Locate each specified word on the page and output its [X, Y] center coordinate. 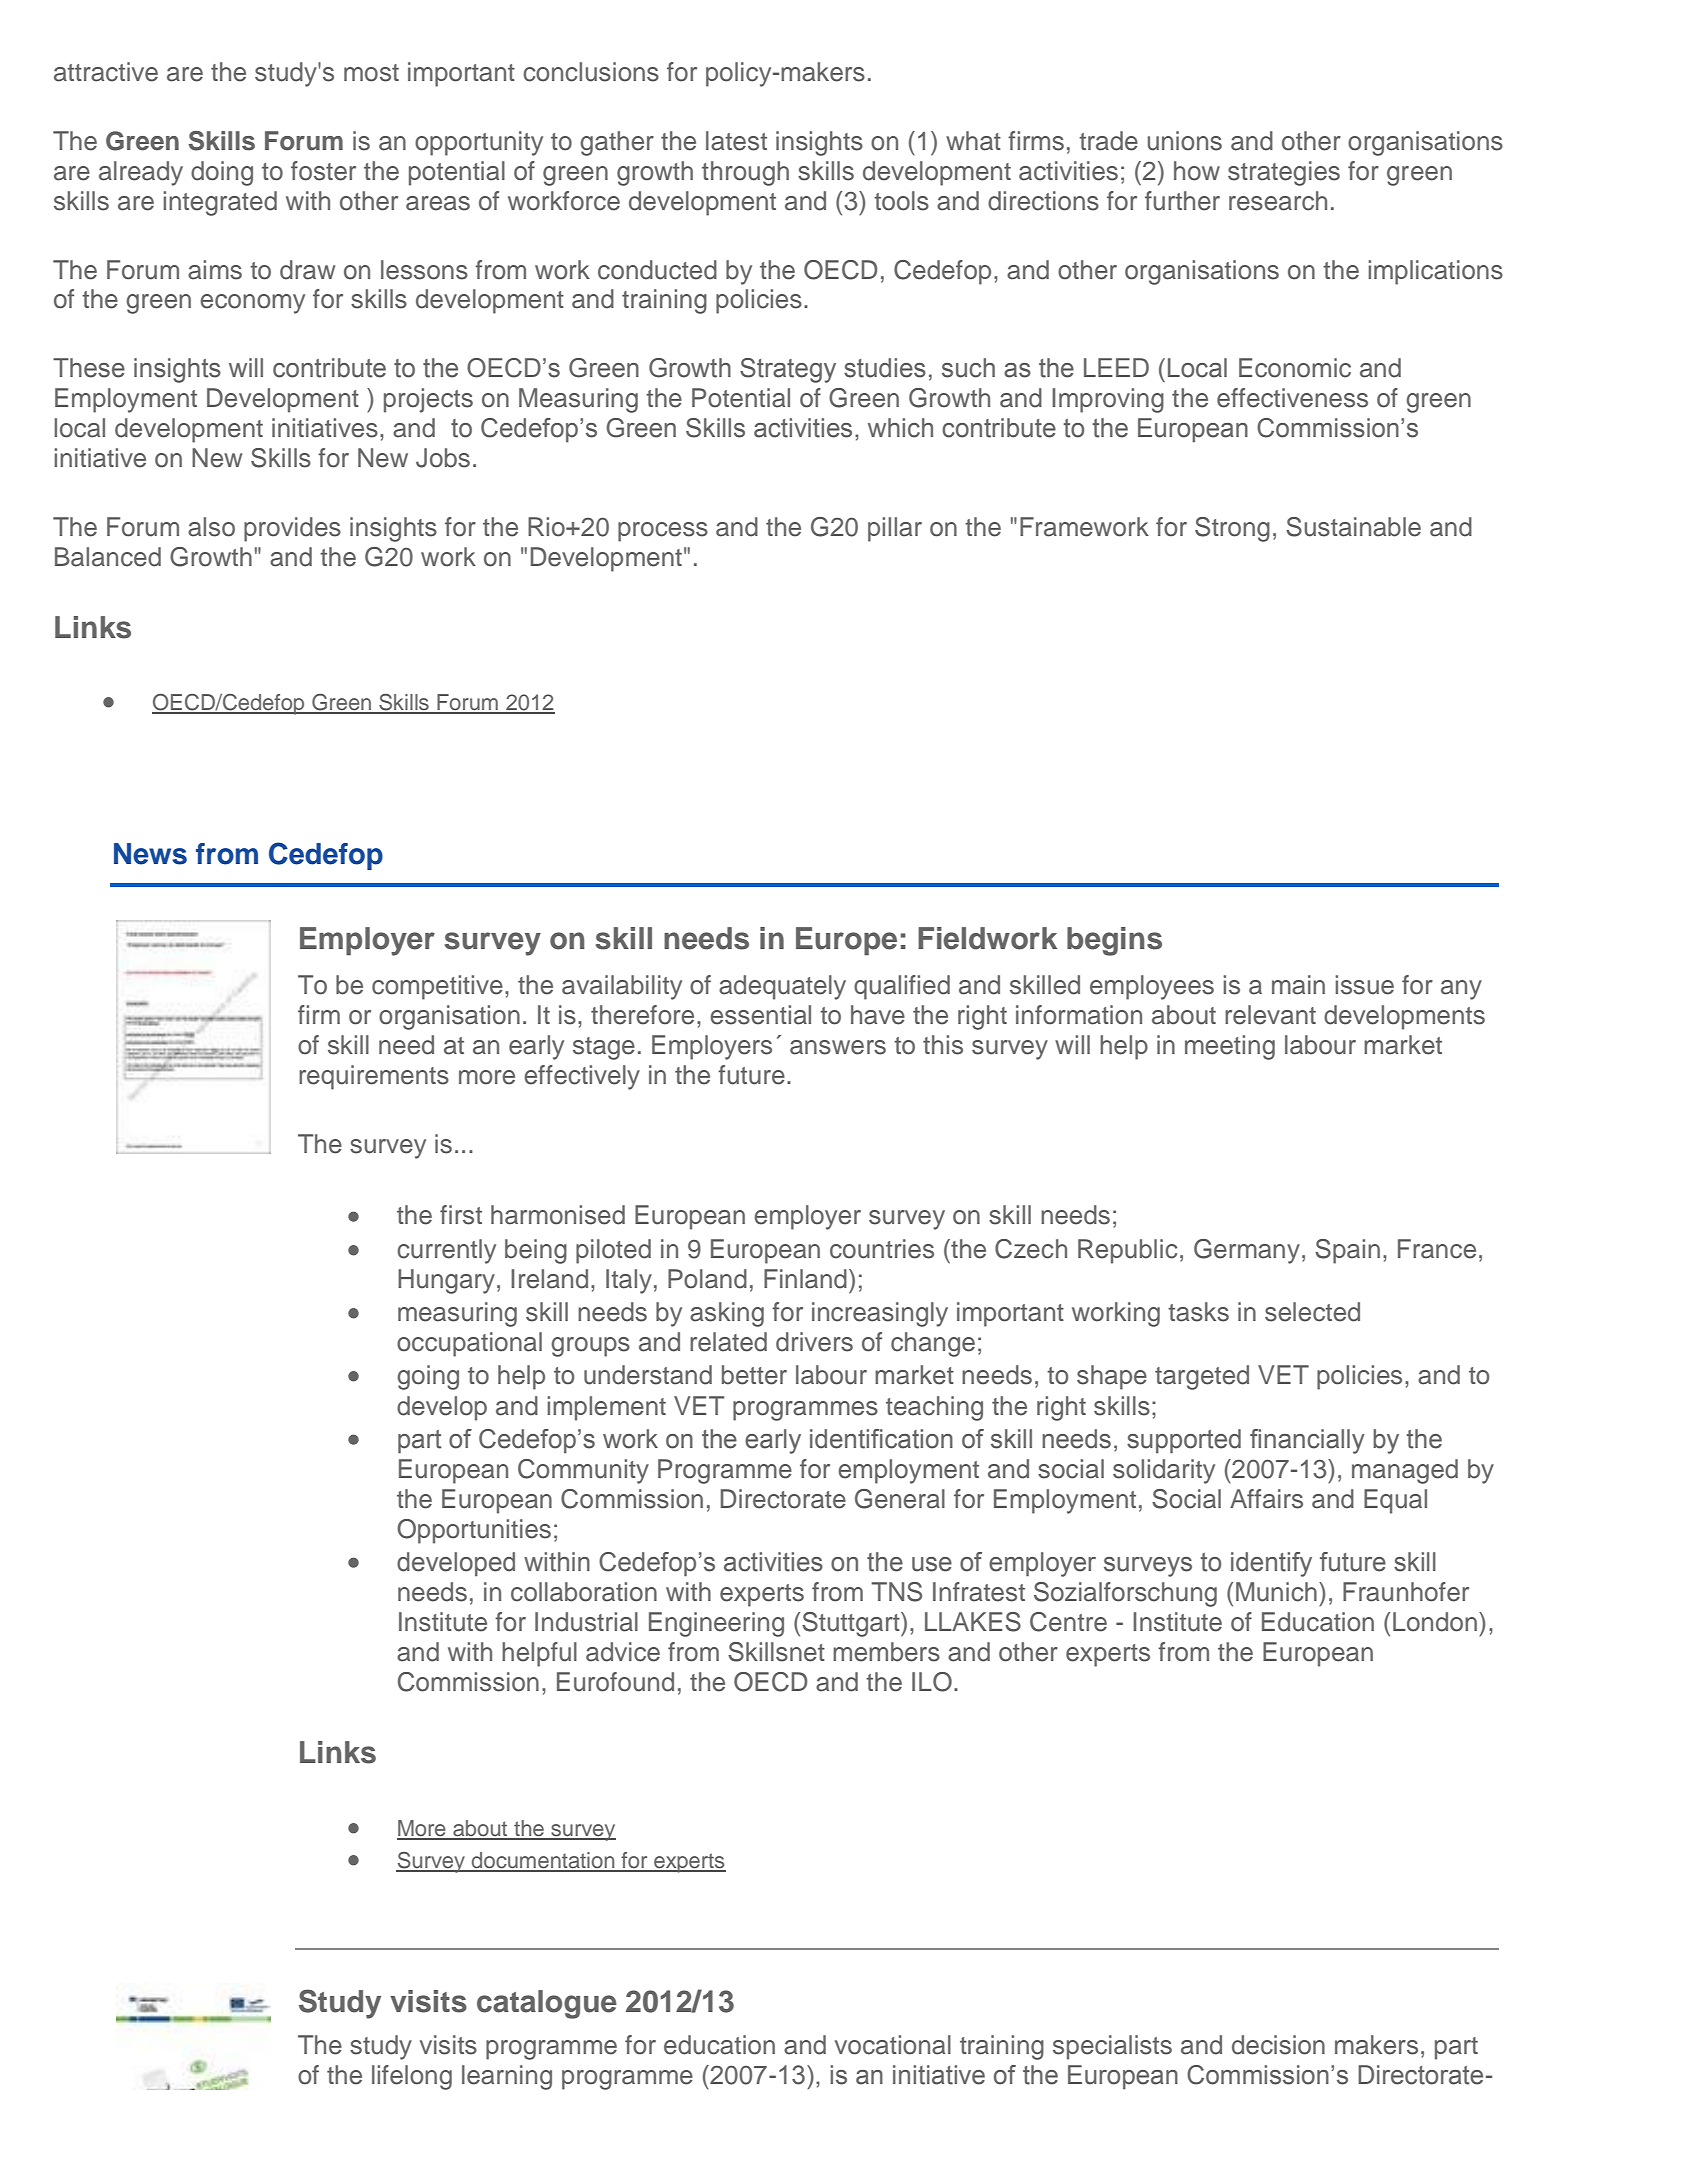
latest [736, 141]
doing [222, 173]
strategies [1284, 173]
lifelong [412, 2077]
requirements [374, 1077]
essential [760, 1015]
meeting [1230, 1047]
